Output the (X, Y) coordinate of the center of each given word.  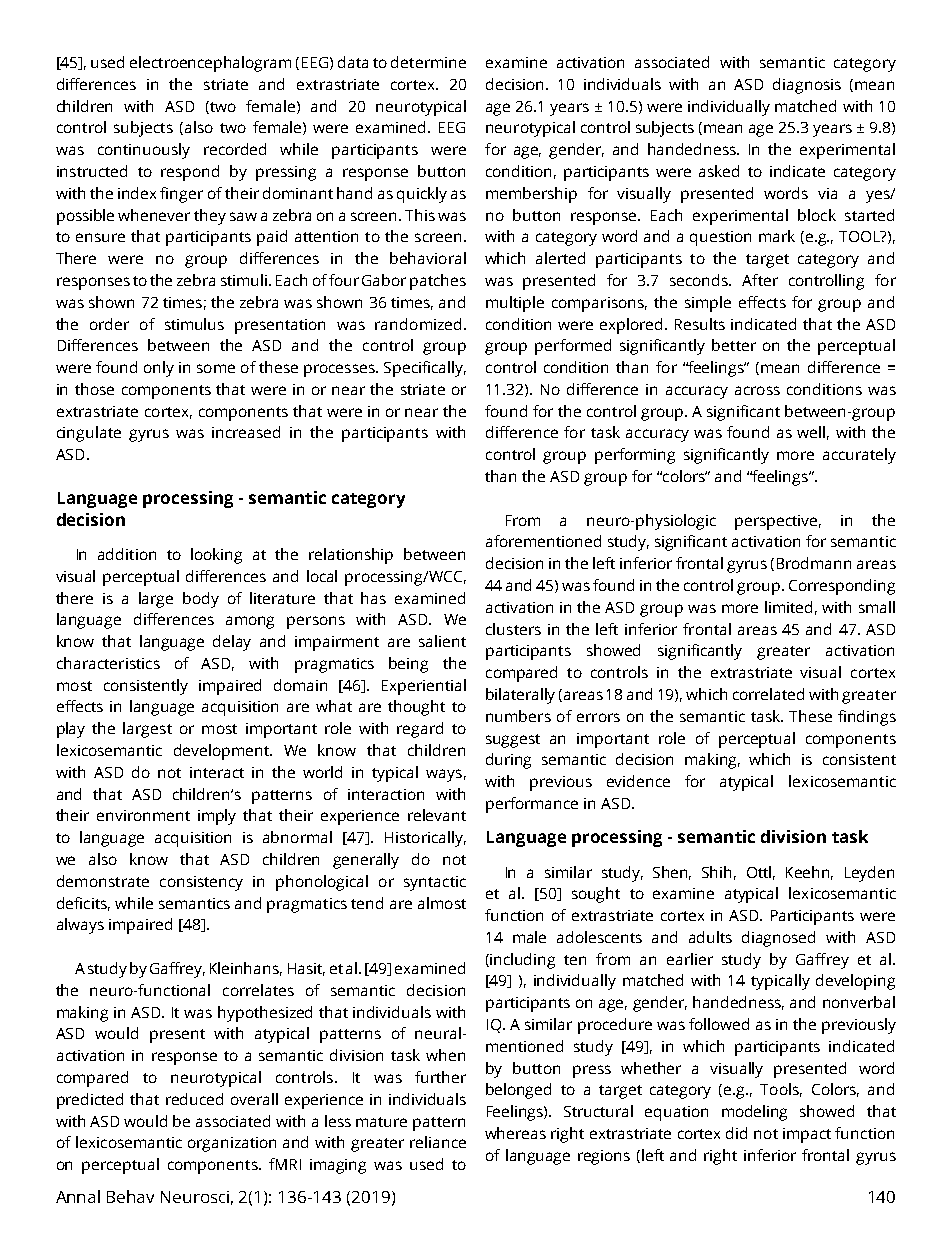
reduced (194, 1099)
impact (807, 1135)
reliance (438, 1142)
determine (428, 62)
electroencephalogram (210, 64)
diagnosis (807, 86)
